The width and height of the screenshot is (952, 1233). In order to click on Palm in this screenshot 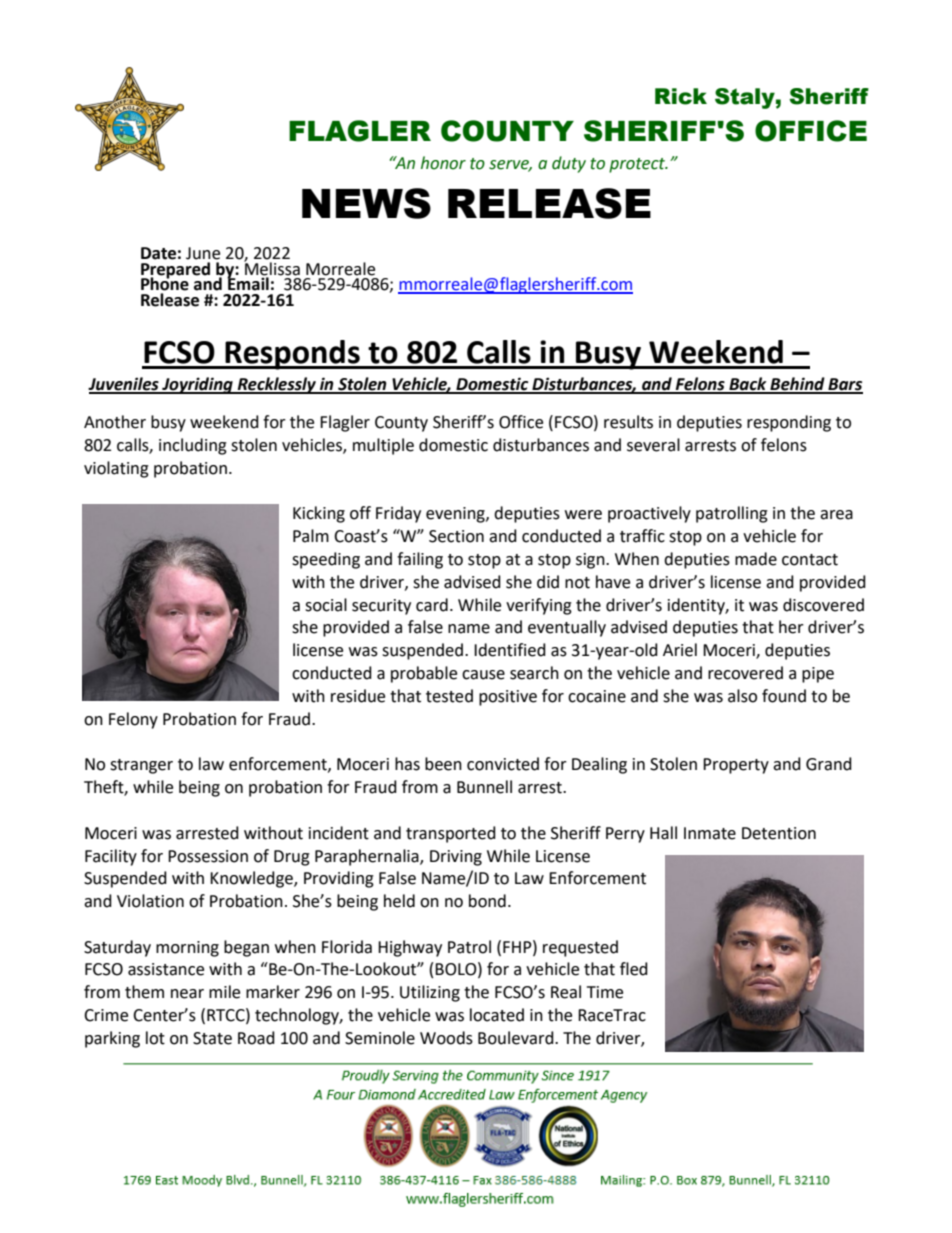, I will do `click(311, 536)`.
